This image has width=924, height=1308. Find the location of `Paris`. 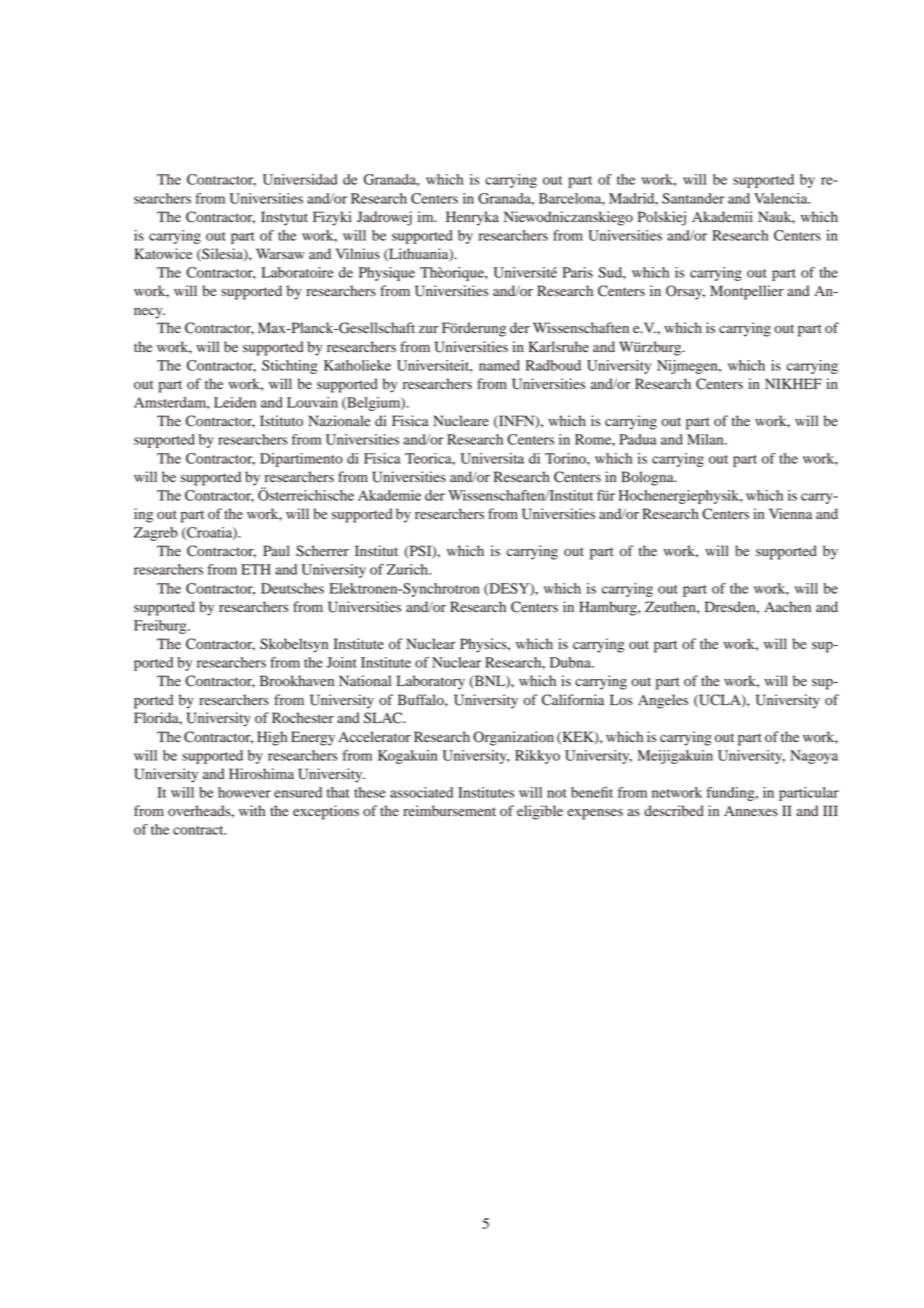

Paris is located at coordinates (578, 272).
